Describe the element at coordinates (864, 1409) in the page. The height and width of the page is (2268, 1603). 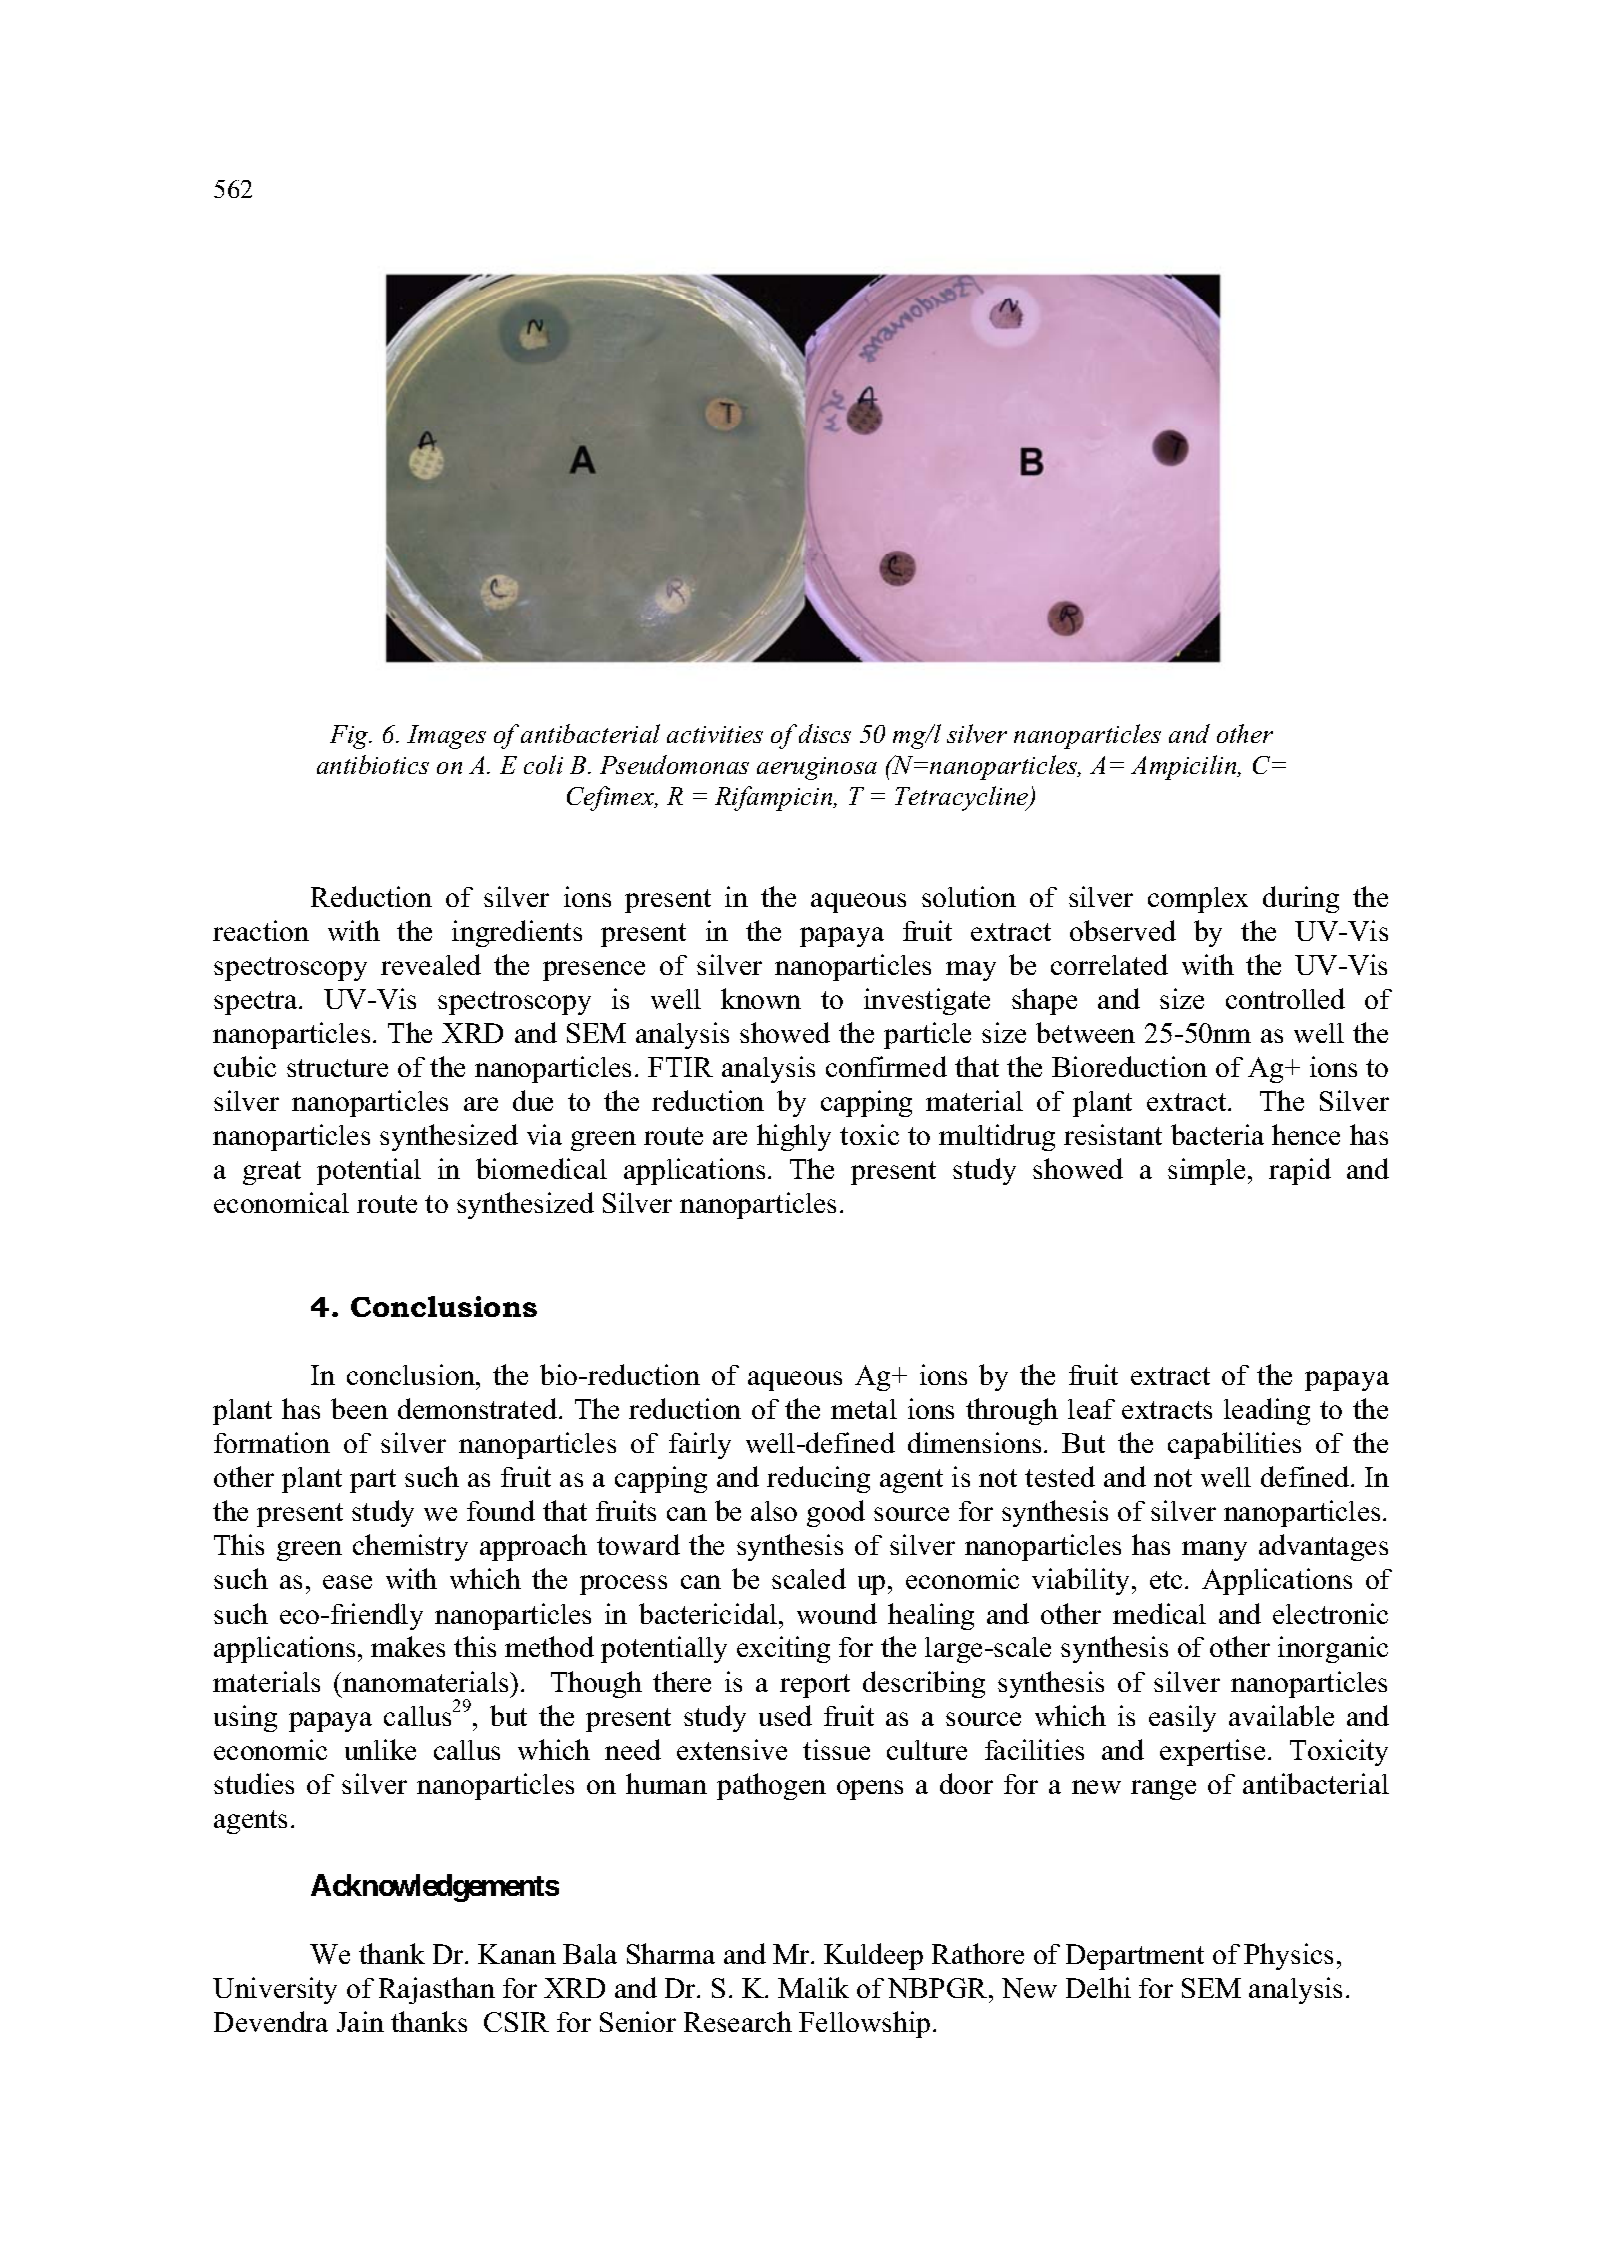
I see `metal` at that location.
